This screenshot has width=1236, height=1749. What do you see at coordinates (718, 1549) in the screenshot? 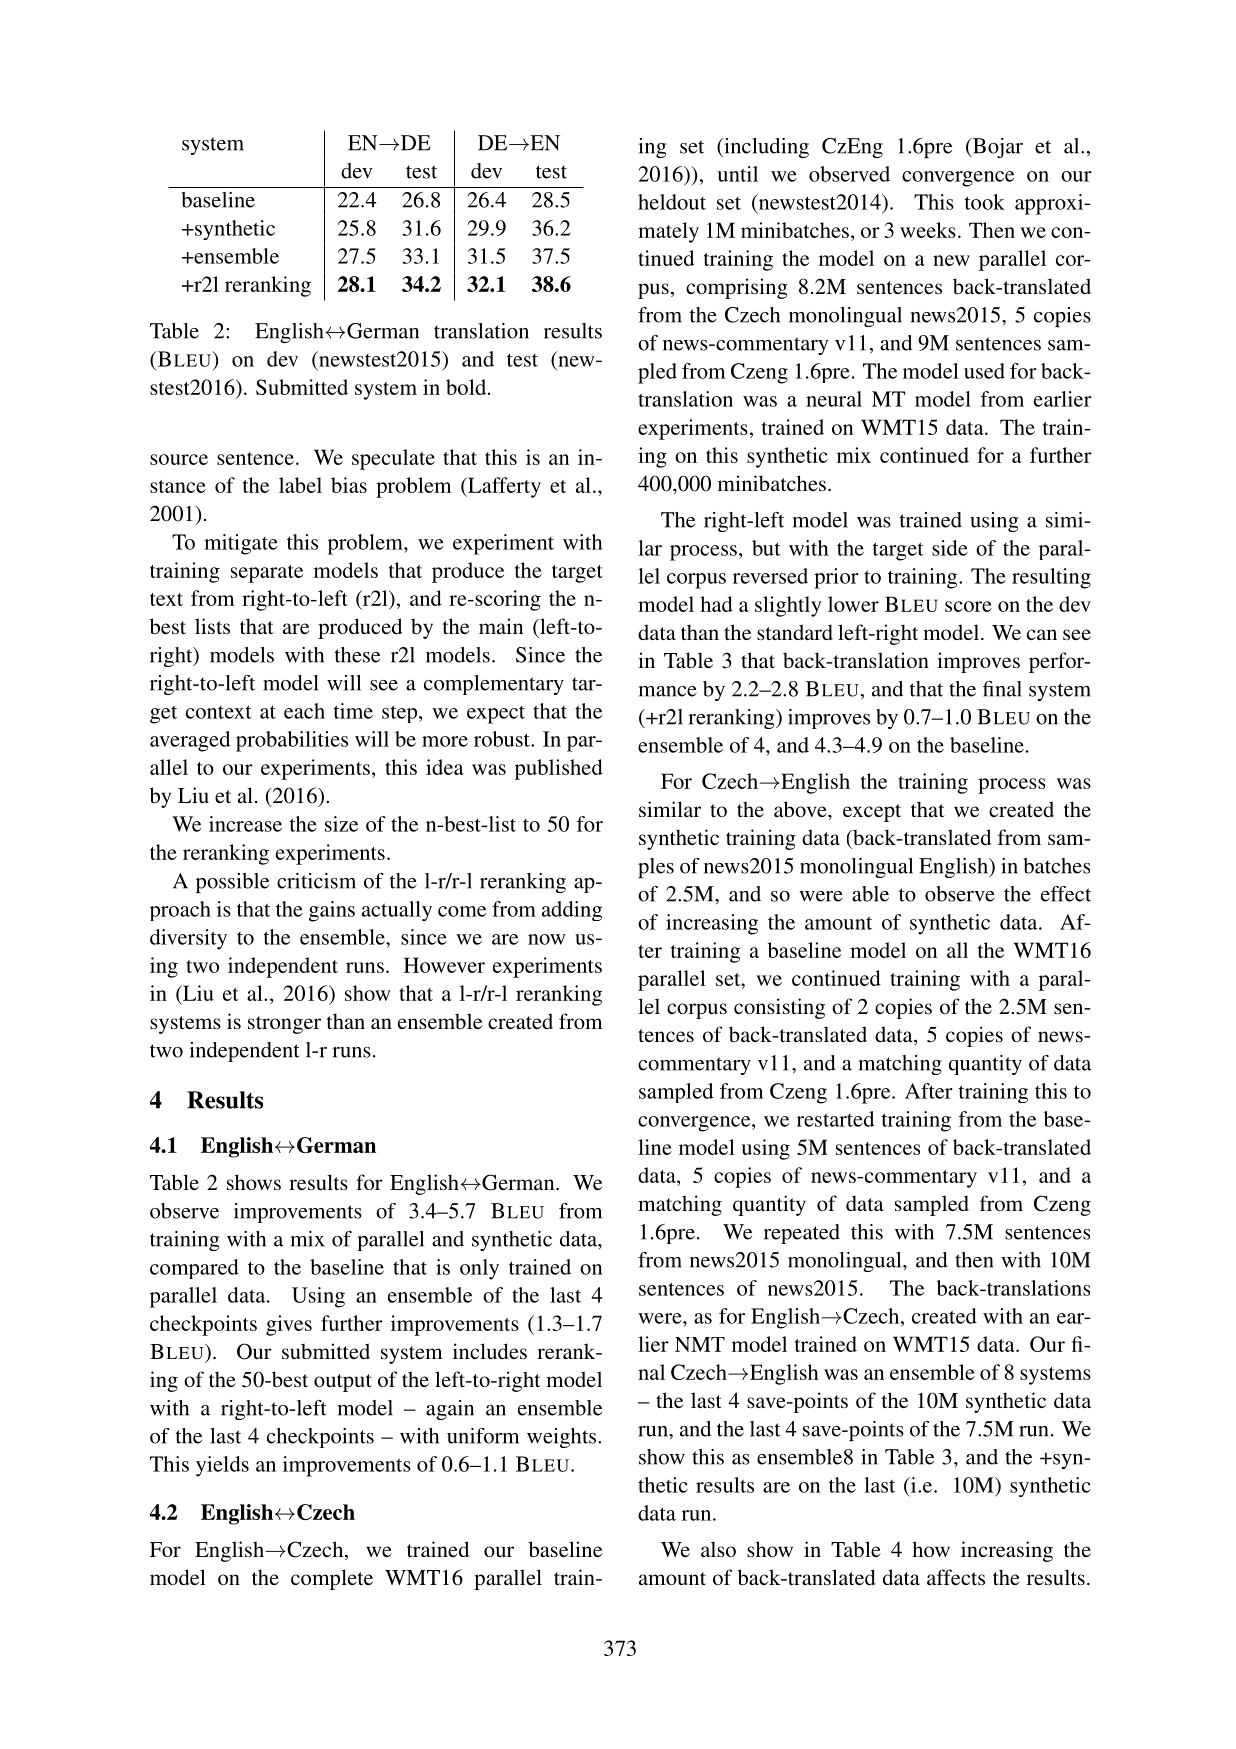
I see `also` at bounding box center [718, 1549].
